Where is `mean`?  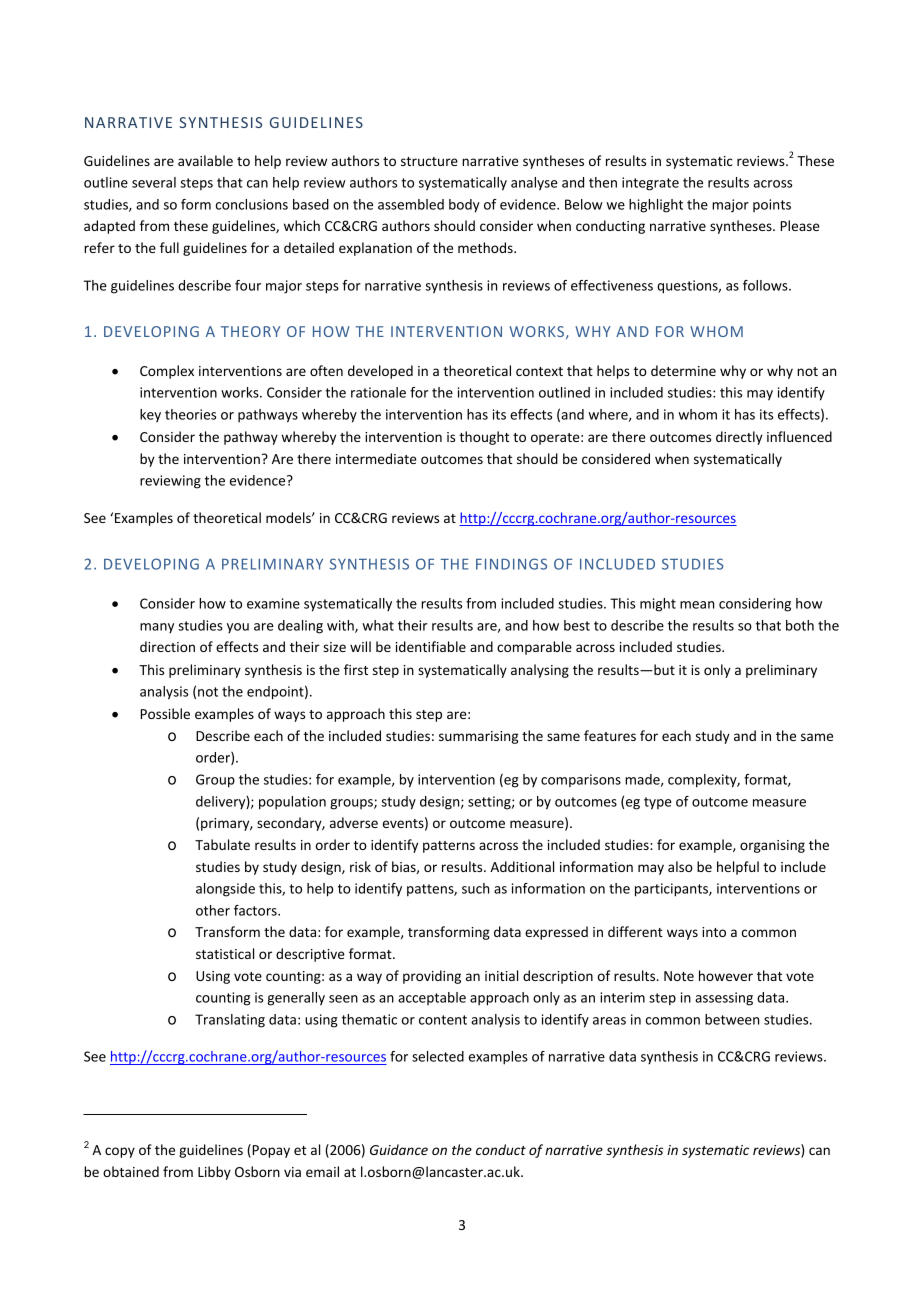 mean is located at coordinates (697, 605).
